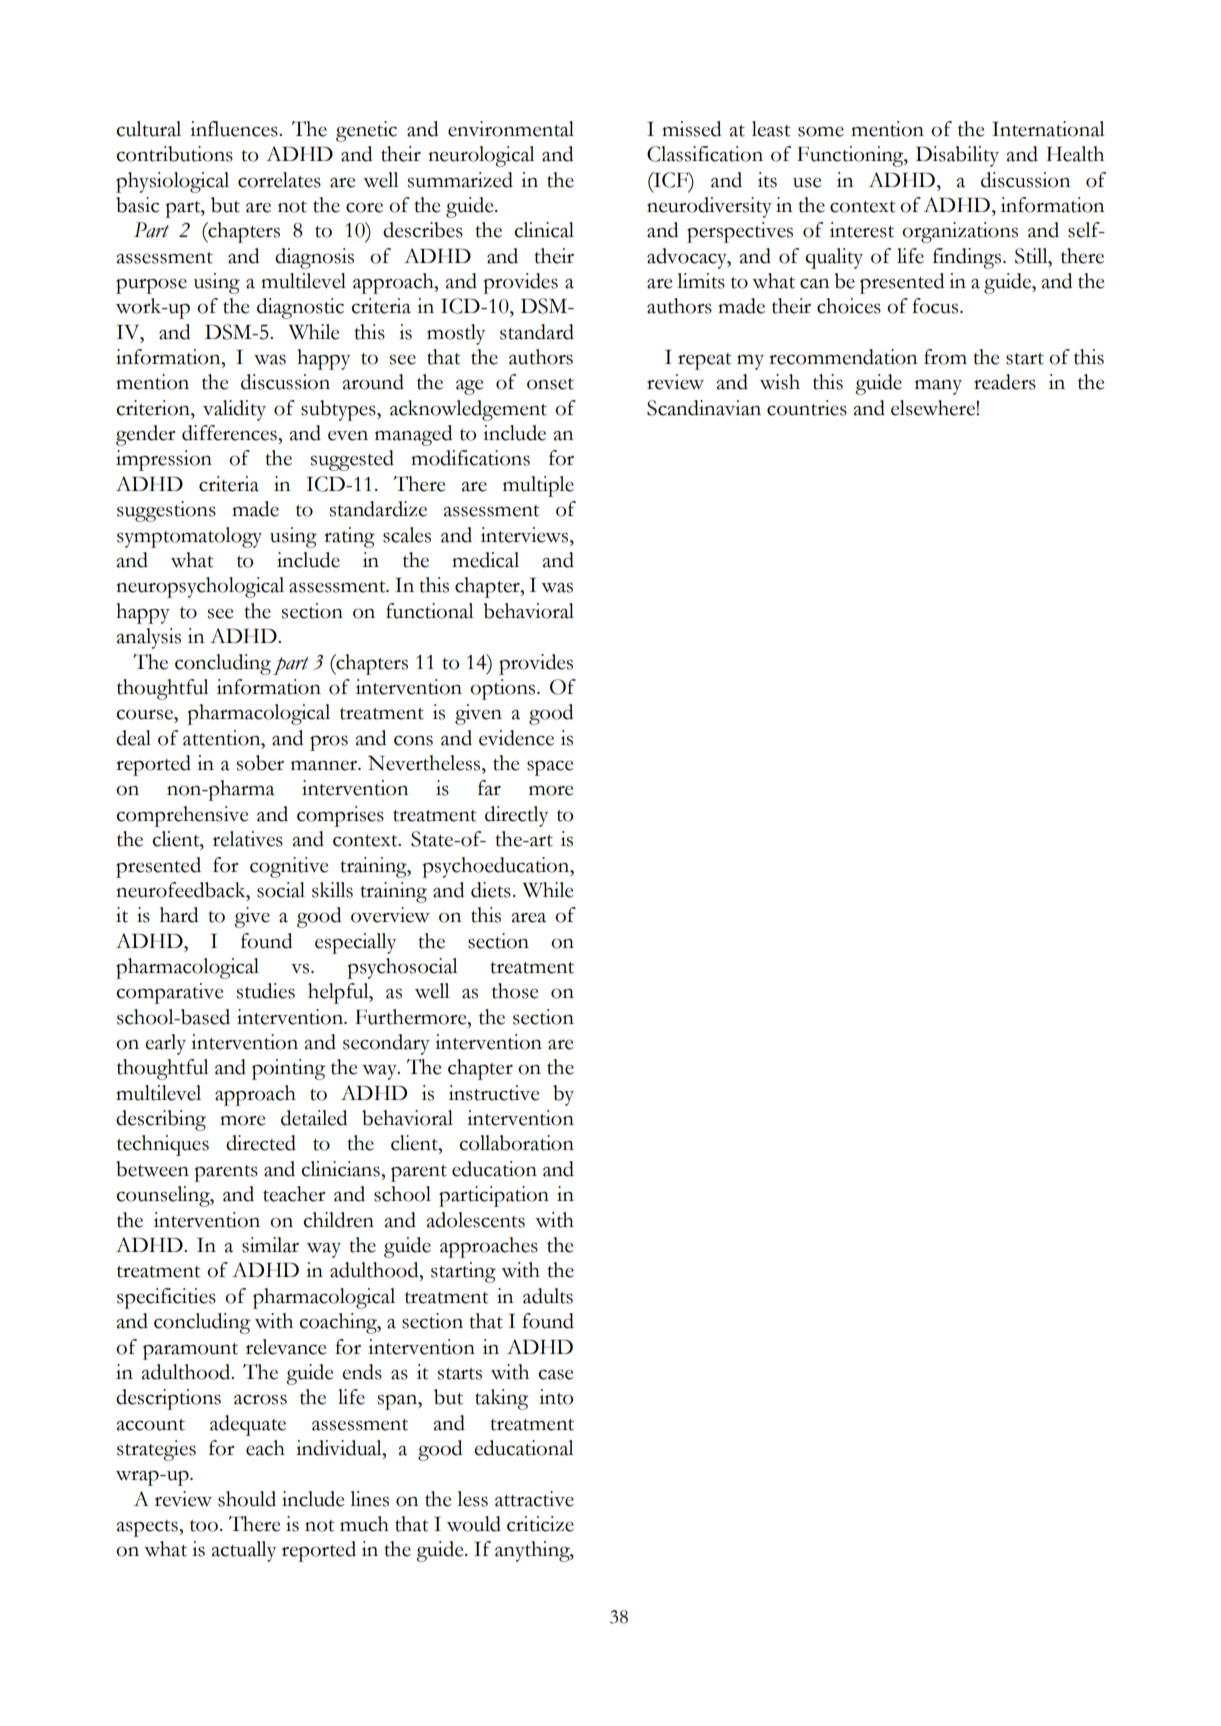 This image has height=1726, width=1221. Describe the element at coordinates (526, 535) in the image. I see `interviews` at that location.
